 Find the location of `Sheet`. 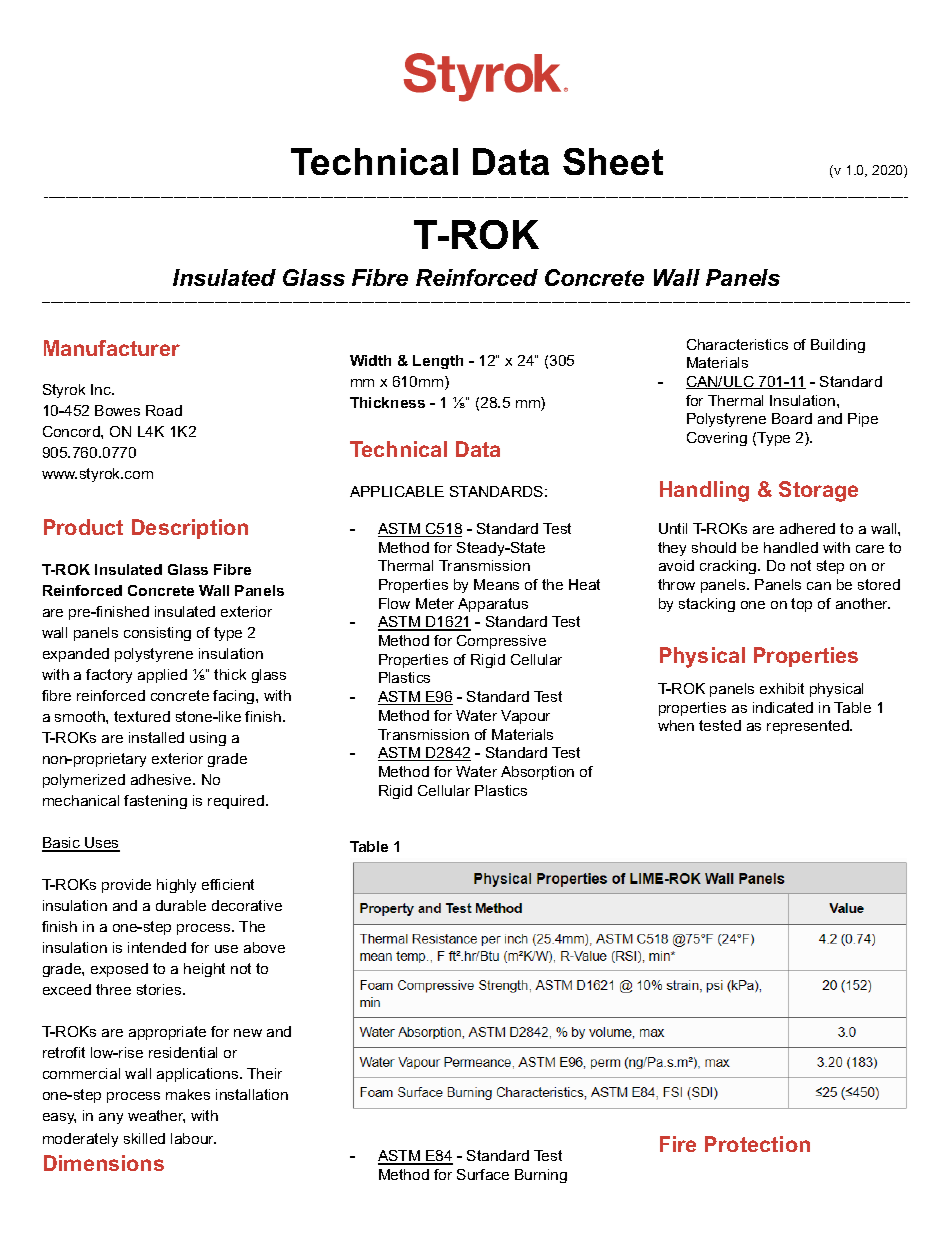

Sheet is located at coordinates (613, 161).
